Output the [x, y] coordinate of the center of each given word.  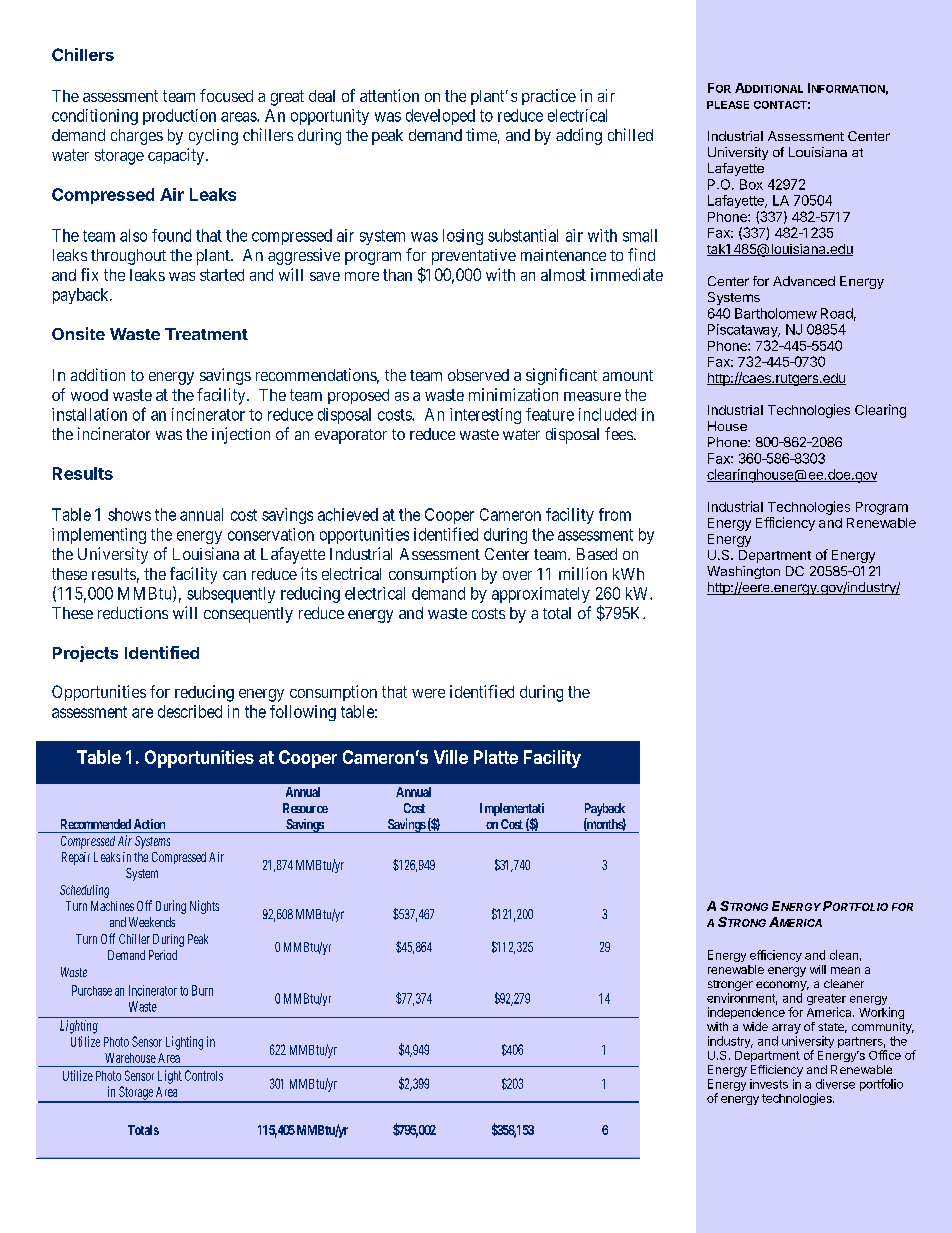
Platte [496, 757]
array [786, 1029]
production [179, 117]
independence [746, 1013]
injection [241, 435]
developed [440, 117]
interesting [485, 416]
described [190, 711]
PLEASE [728, 105]
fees [619, 433]
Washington [743, 572]
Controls [204, 1075]
